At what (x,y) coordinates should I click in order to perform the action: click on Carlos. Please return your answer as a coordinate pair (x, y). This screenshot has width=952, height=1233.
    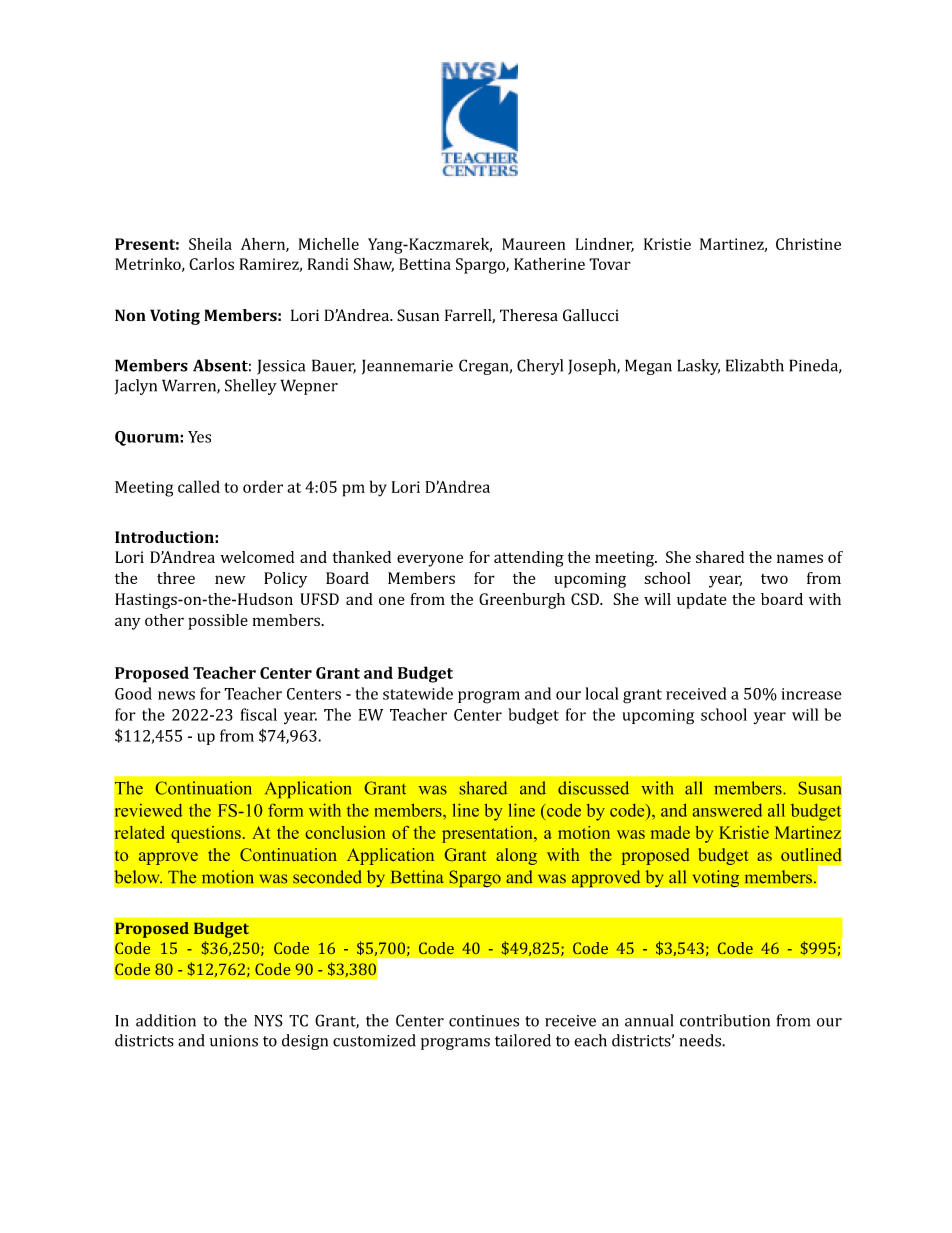
    Looking at the image, I should click on (211, 264).
